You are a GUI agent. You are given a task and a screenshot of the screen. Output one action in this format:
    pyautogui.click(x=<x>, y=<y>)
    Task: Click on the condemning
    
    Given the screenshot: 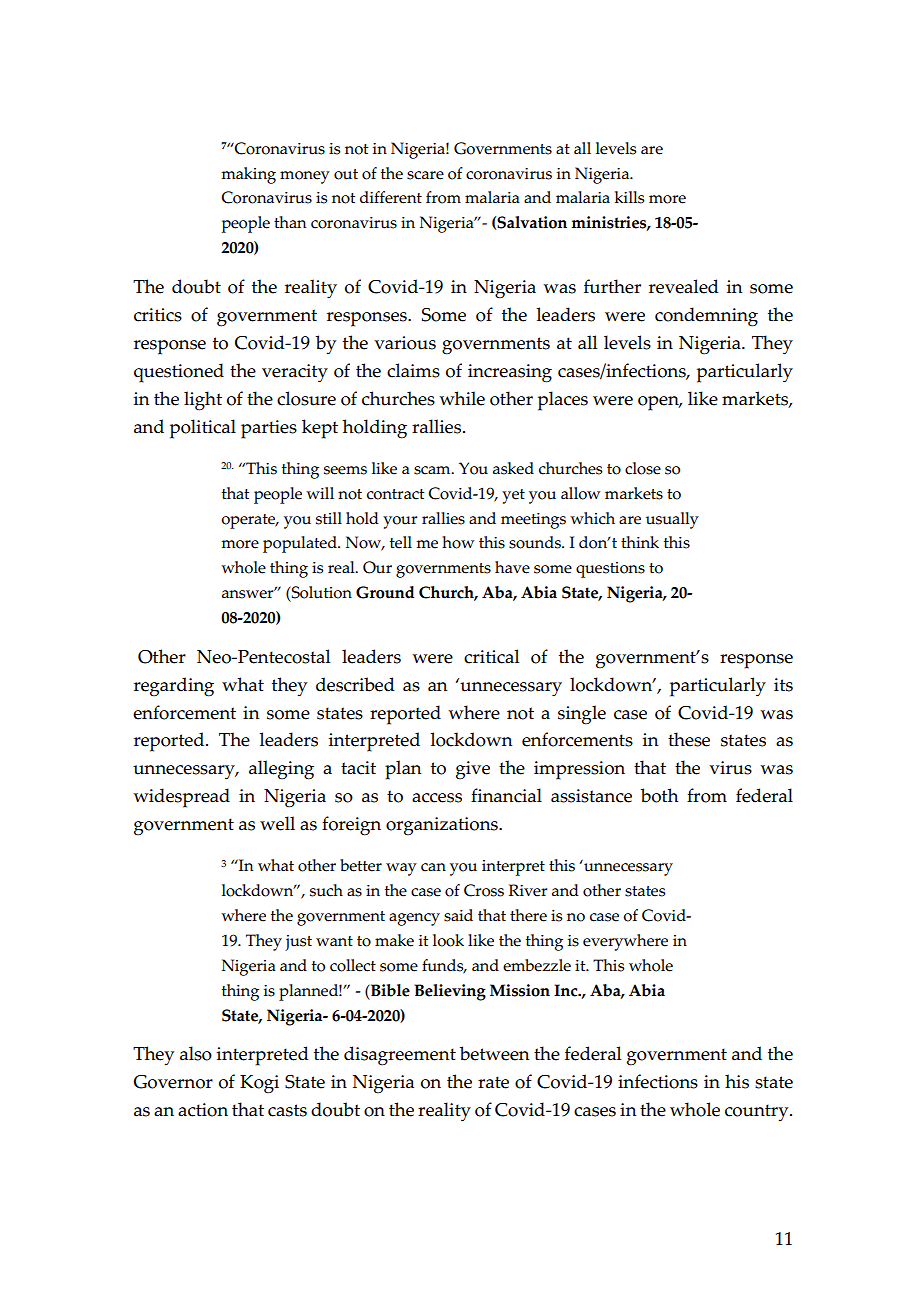 What is the action you would take?
    pyautogui.click(x=706, y=317)
